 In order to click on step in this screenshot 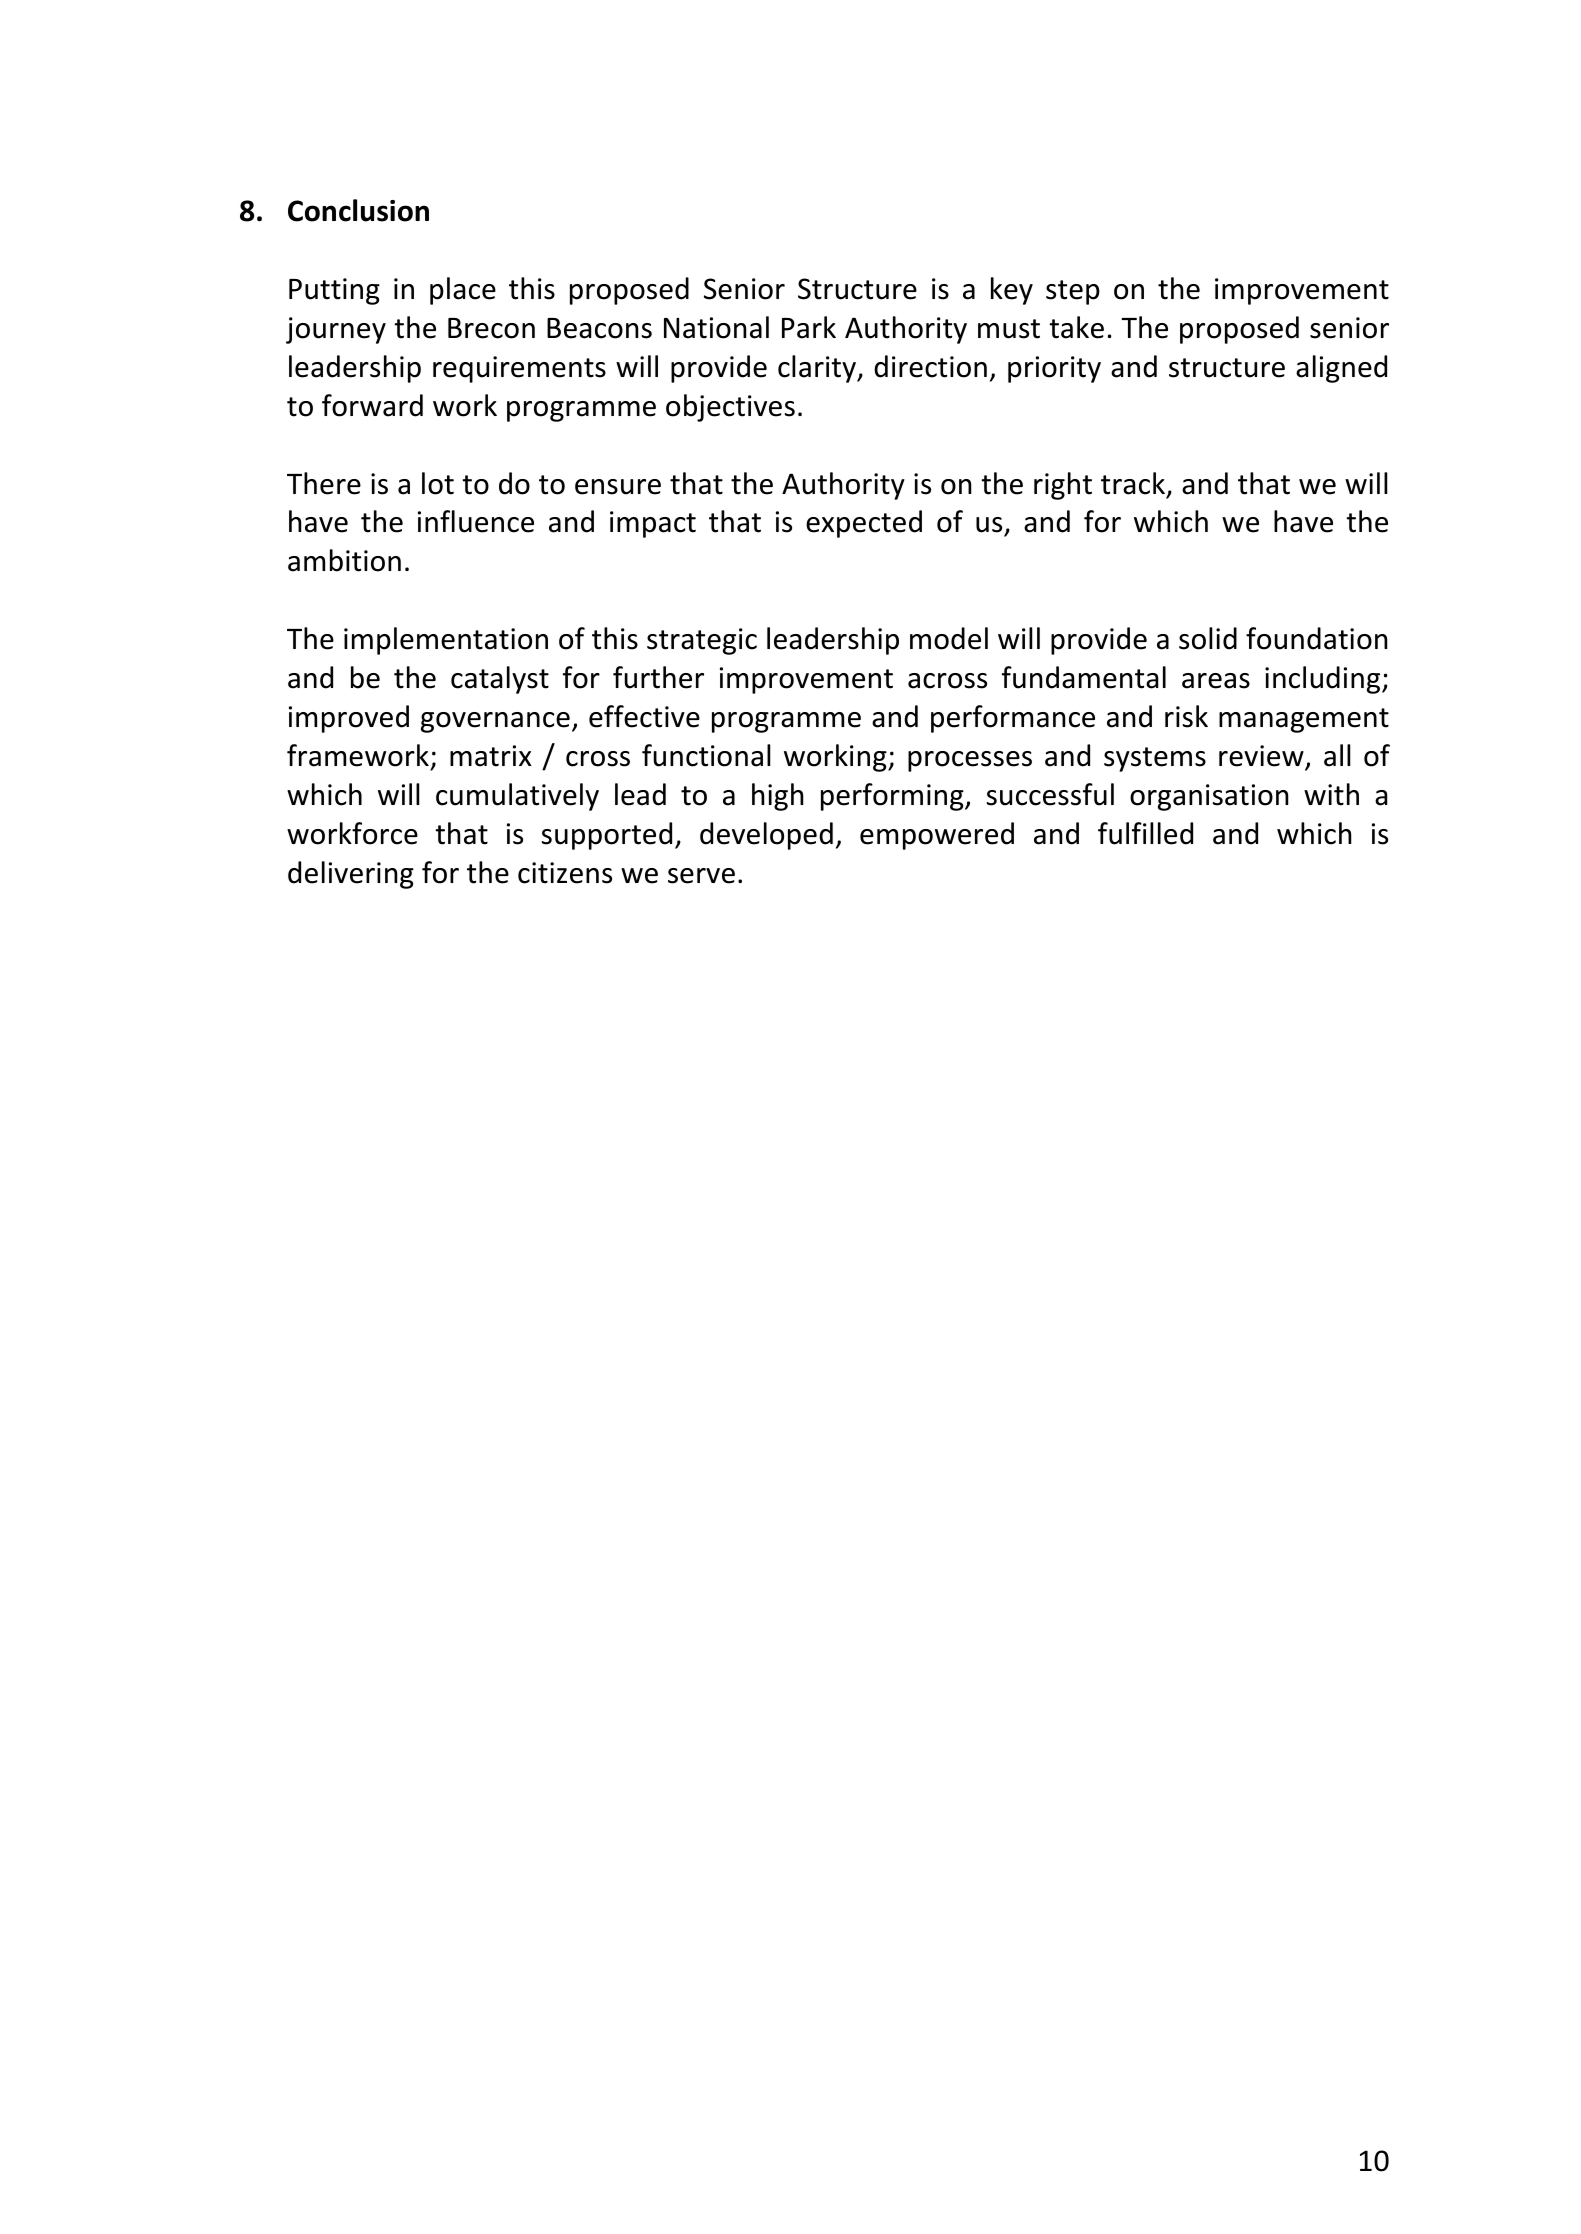, I will do `click(1073, 292)`.
